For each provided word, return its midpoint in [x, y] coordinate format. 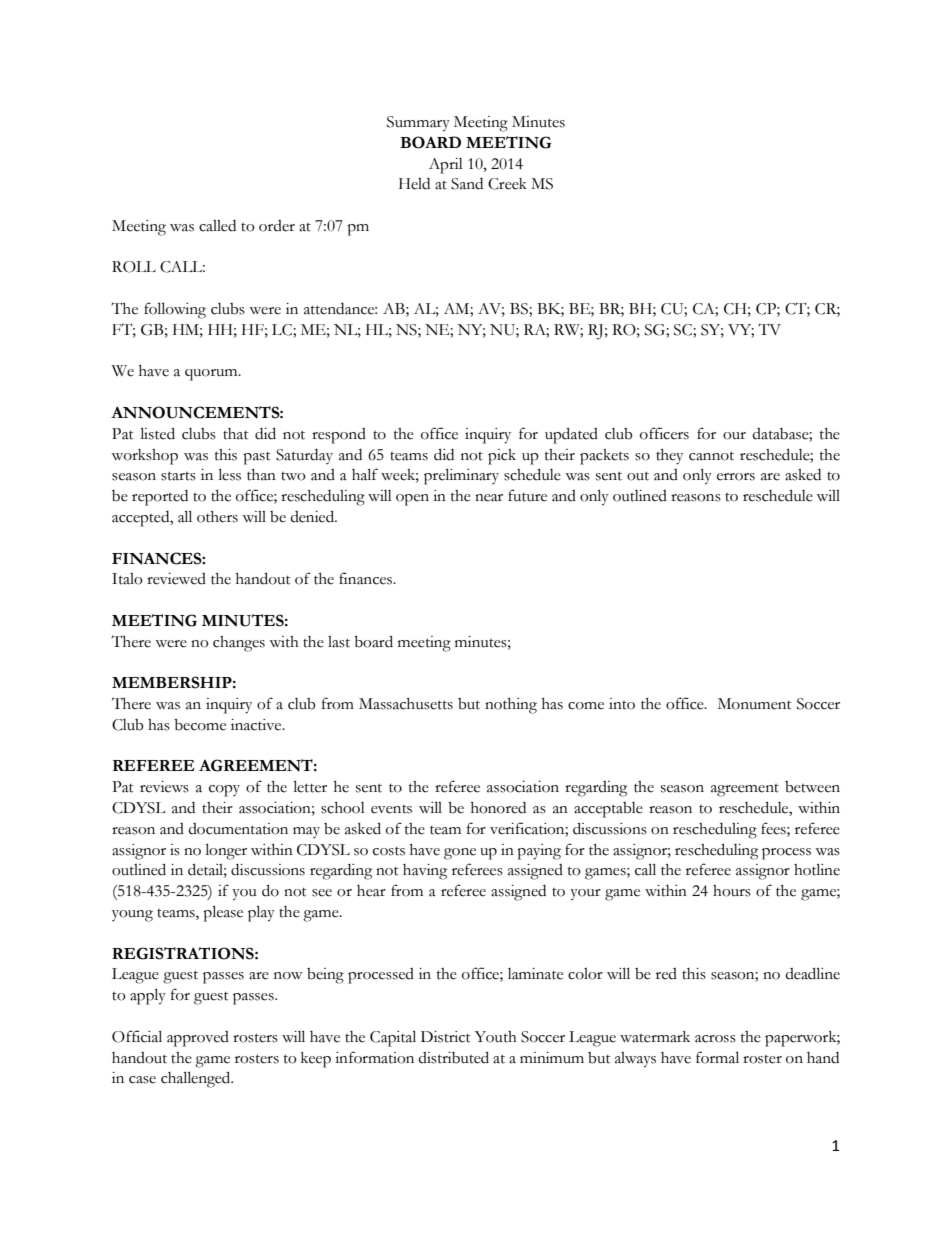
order [277, 226]
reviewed [176, 579]
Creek [507, 184]
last [339, 642]
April [446, 166]
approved [198, 1039]
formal [717, 1057]
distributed [453, 1057]
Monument [755, 704]
